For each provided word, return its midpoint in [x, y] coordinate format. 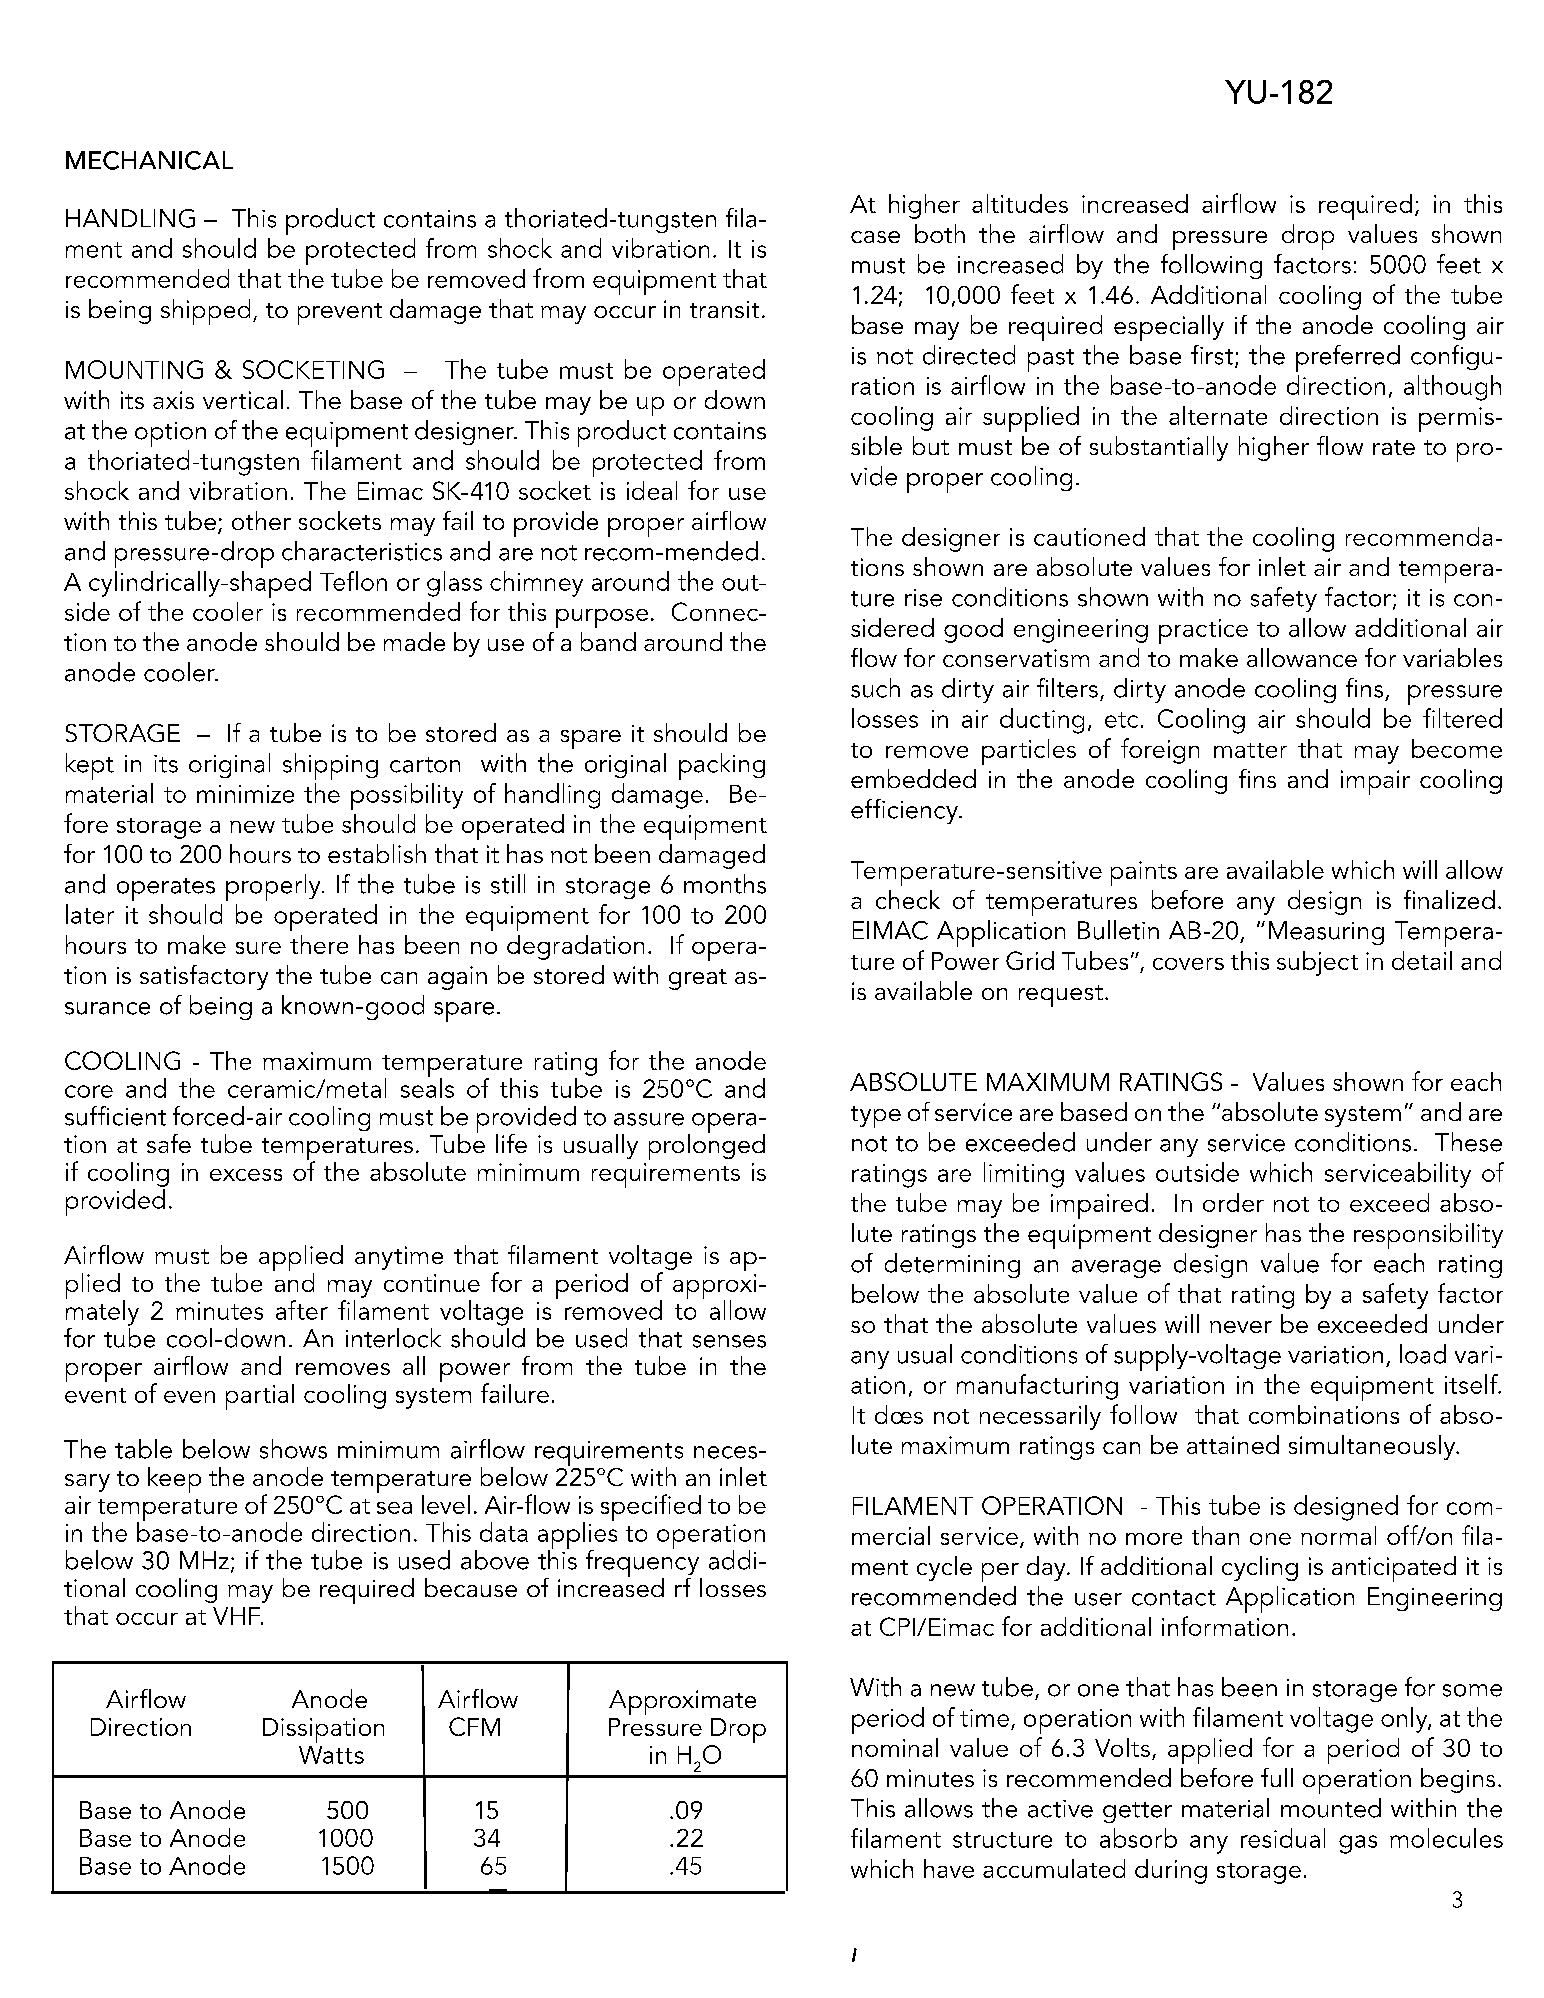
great [698, 979]
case [875, 237]
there [319, 944]
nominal [895, 1747]
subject [1317, 963]
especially [1169, 328]
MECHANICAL [149, 160]
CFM [474, 1726]
